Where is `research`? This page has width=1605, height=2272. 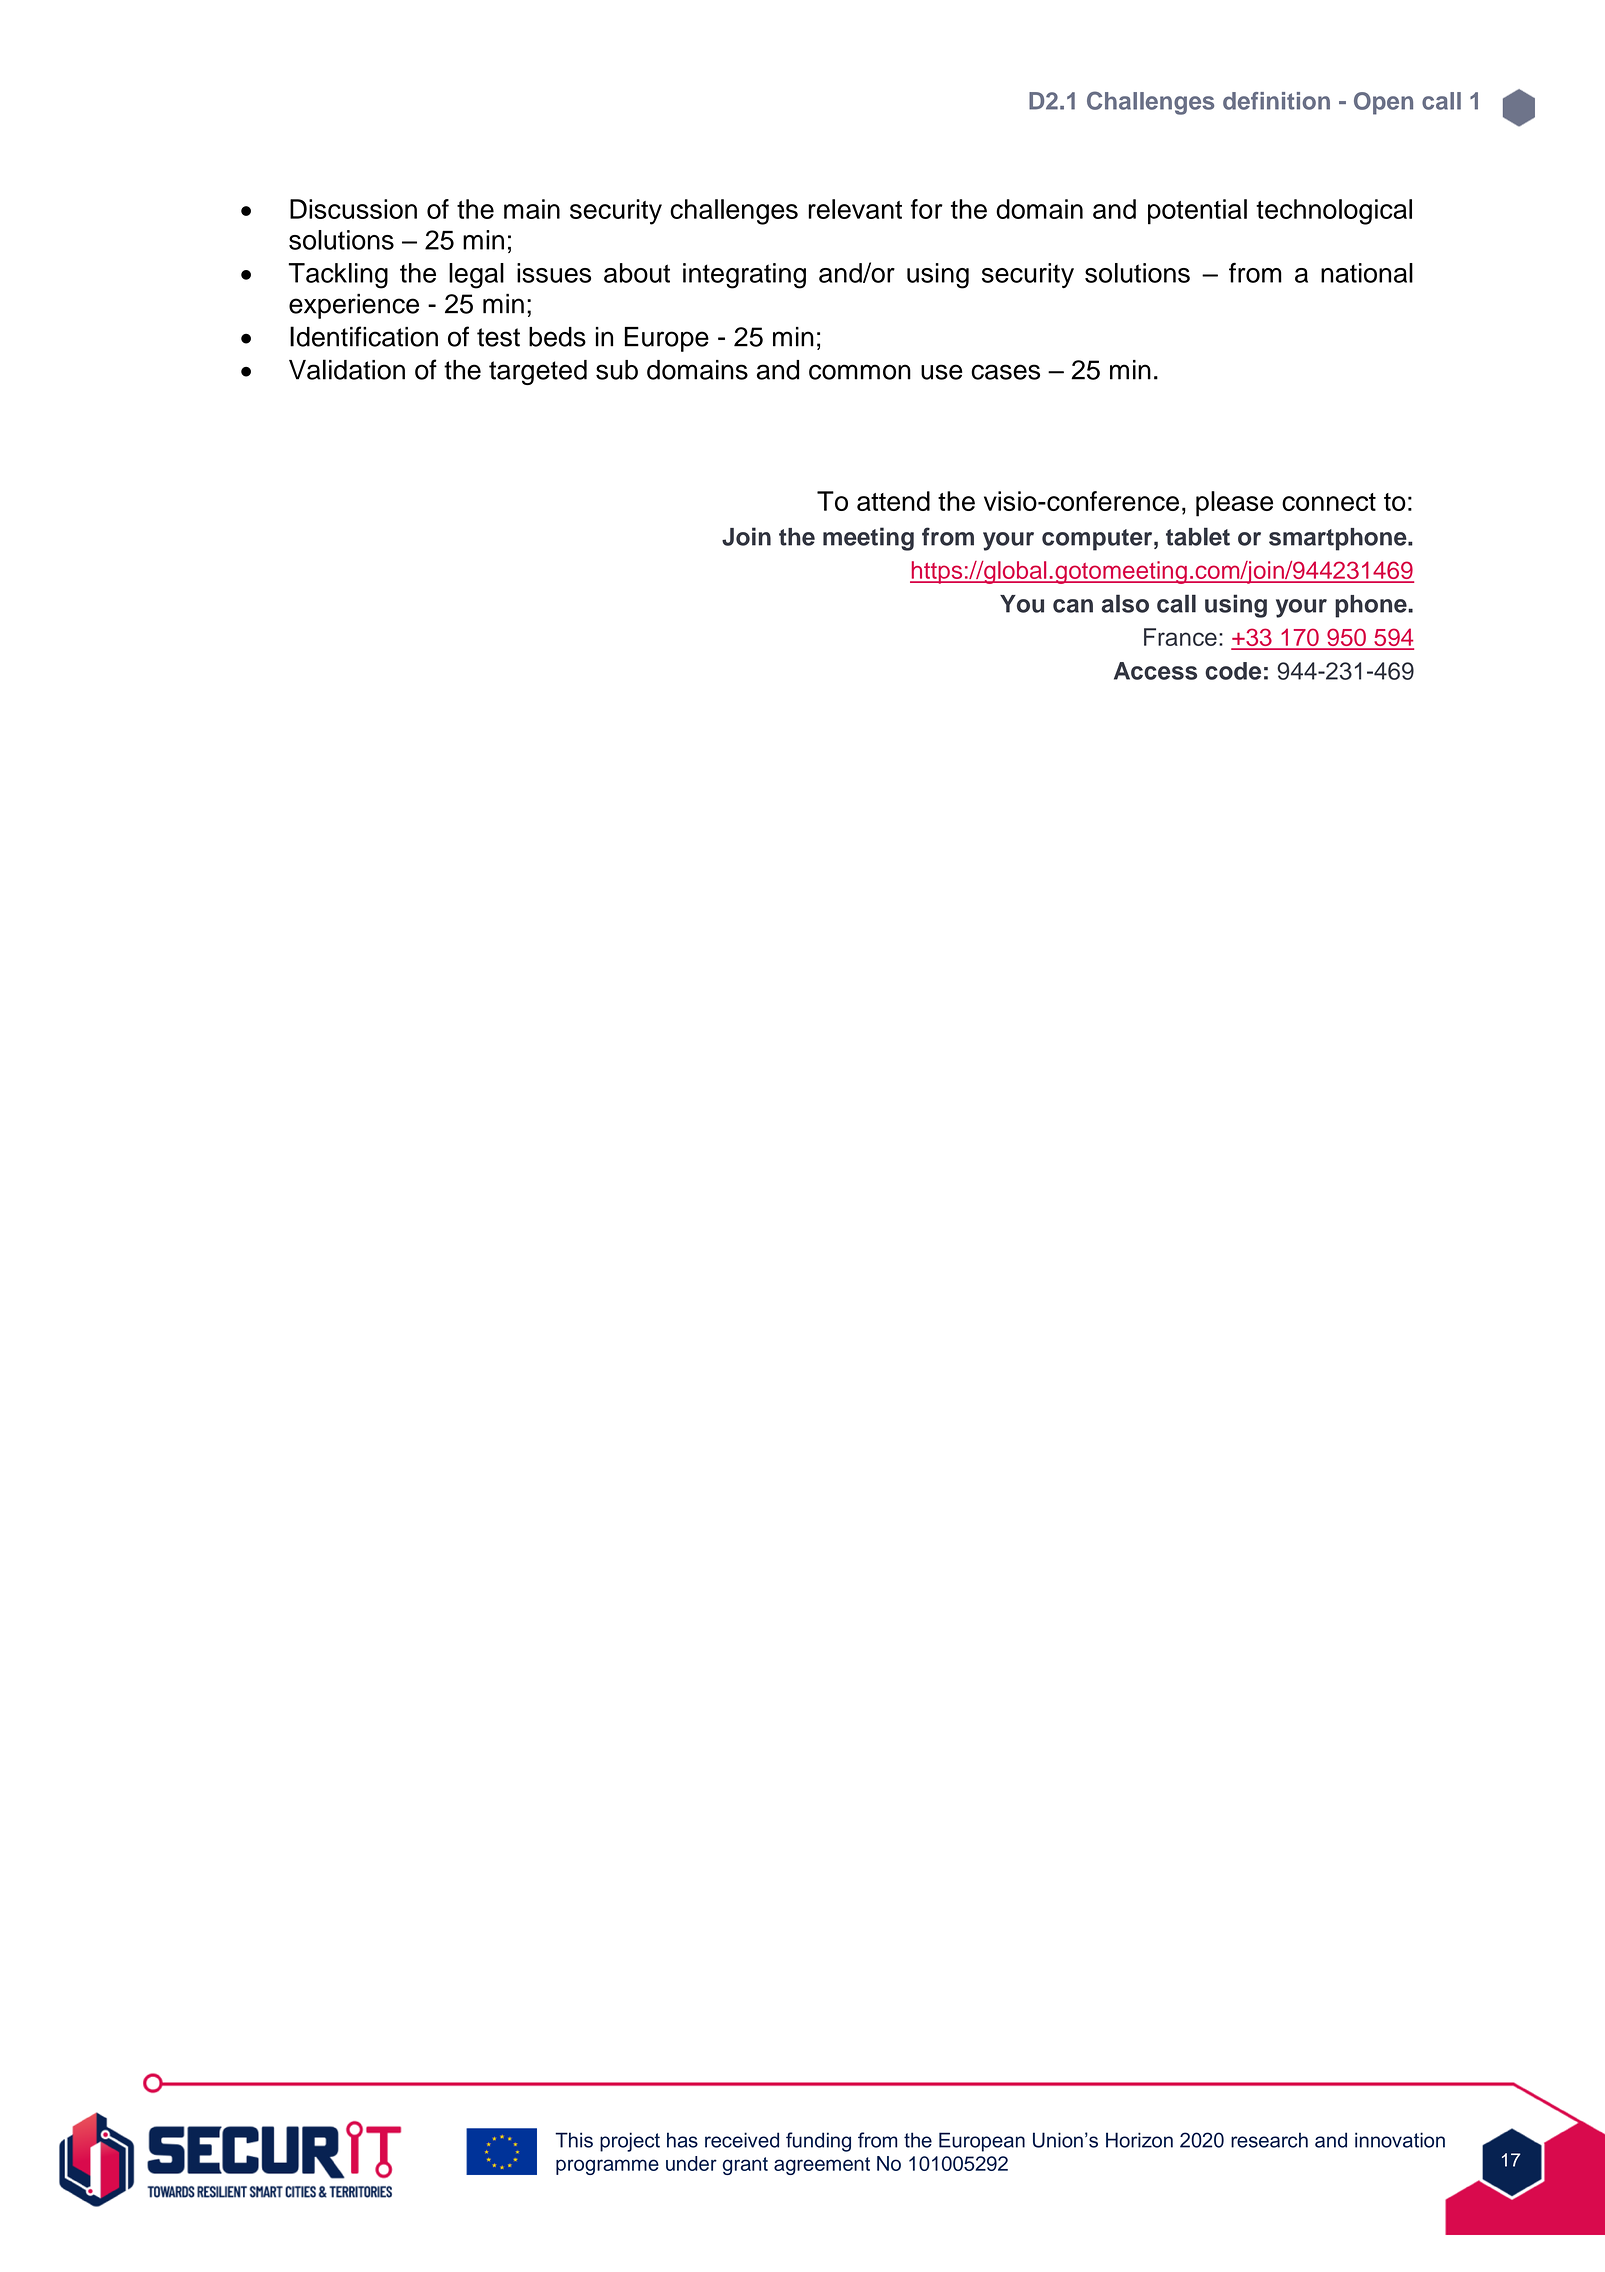
research is located at coordinates (1269, 2140).
